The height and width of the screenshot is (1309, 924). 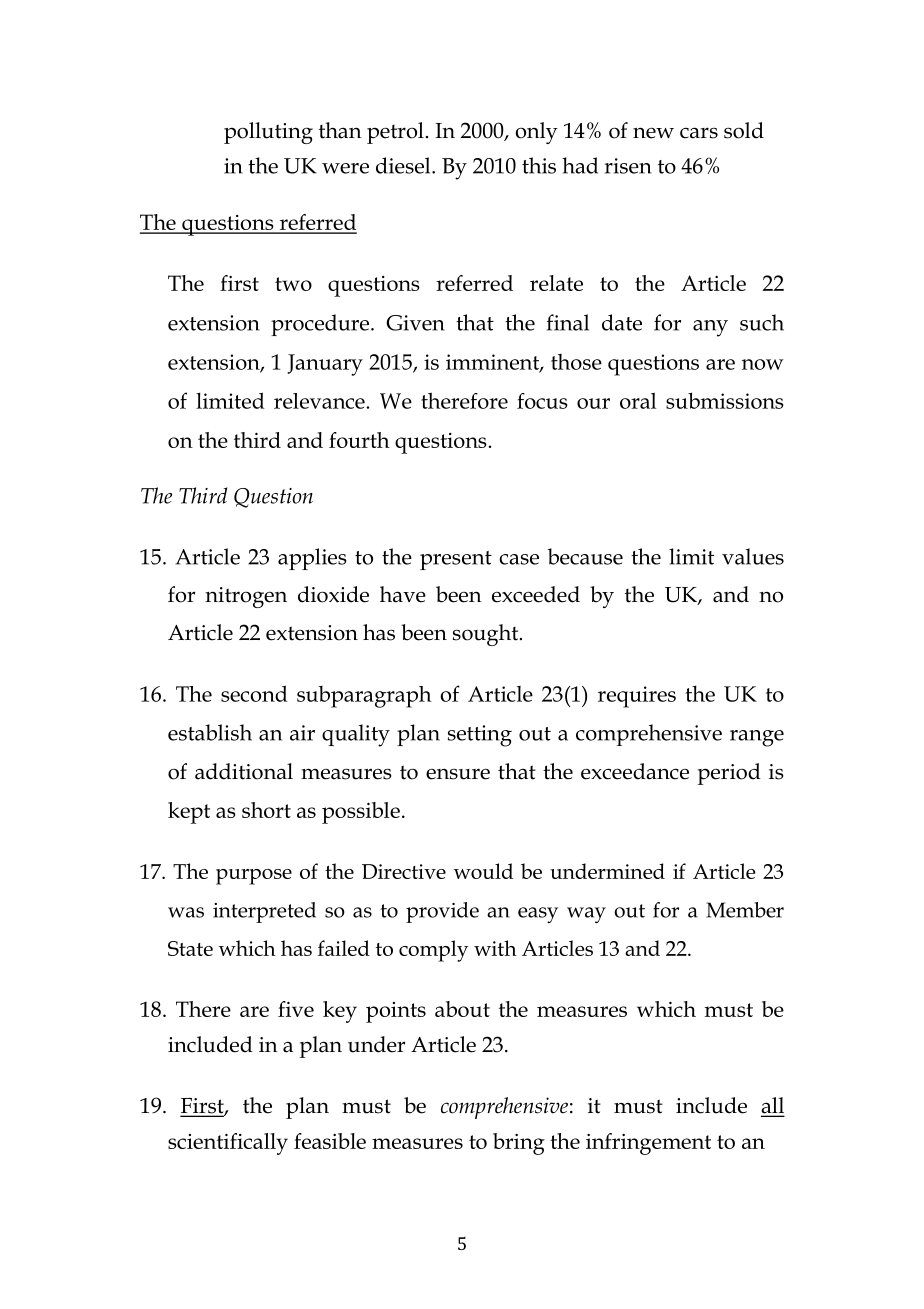 What do you see at coordinates (487, 635) in the screenshot?
I see `sought` at bounding box center [487, 635].
